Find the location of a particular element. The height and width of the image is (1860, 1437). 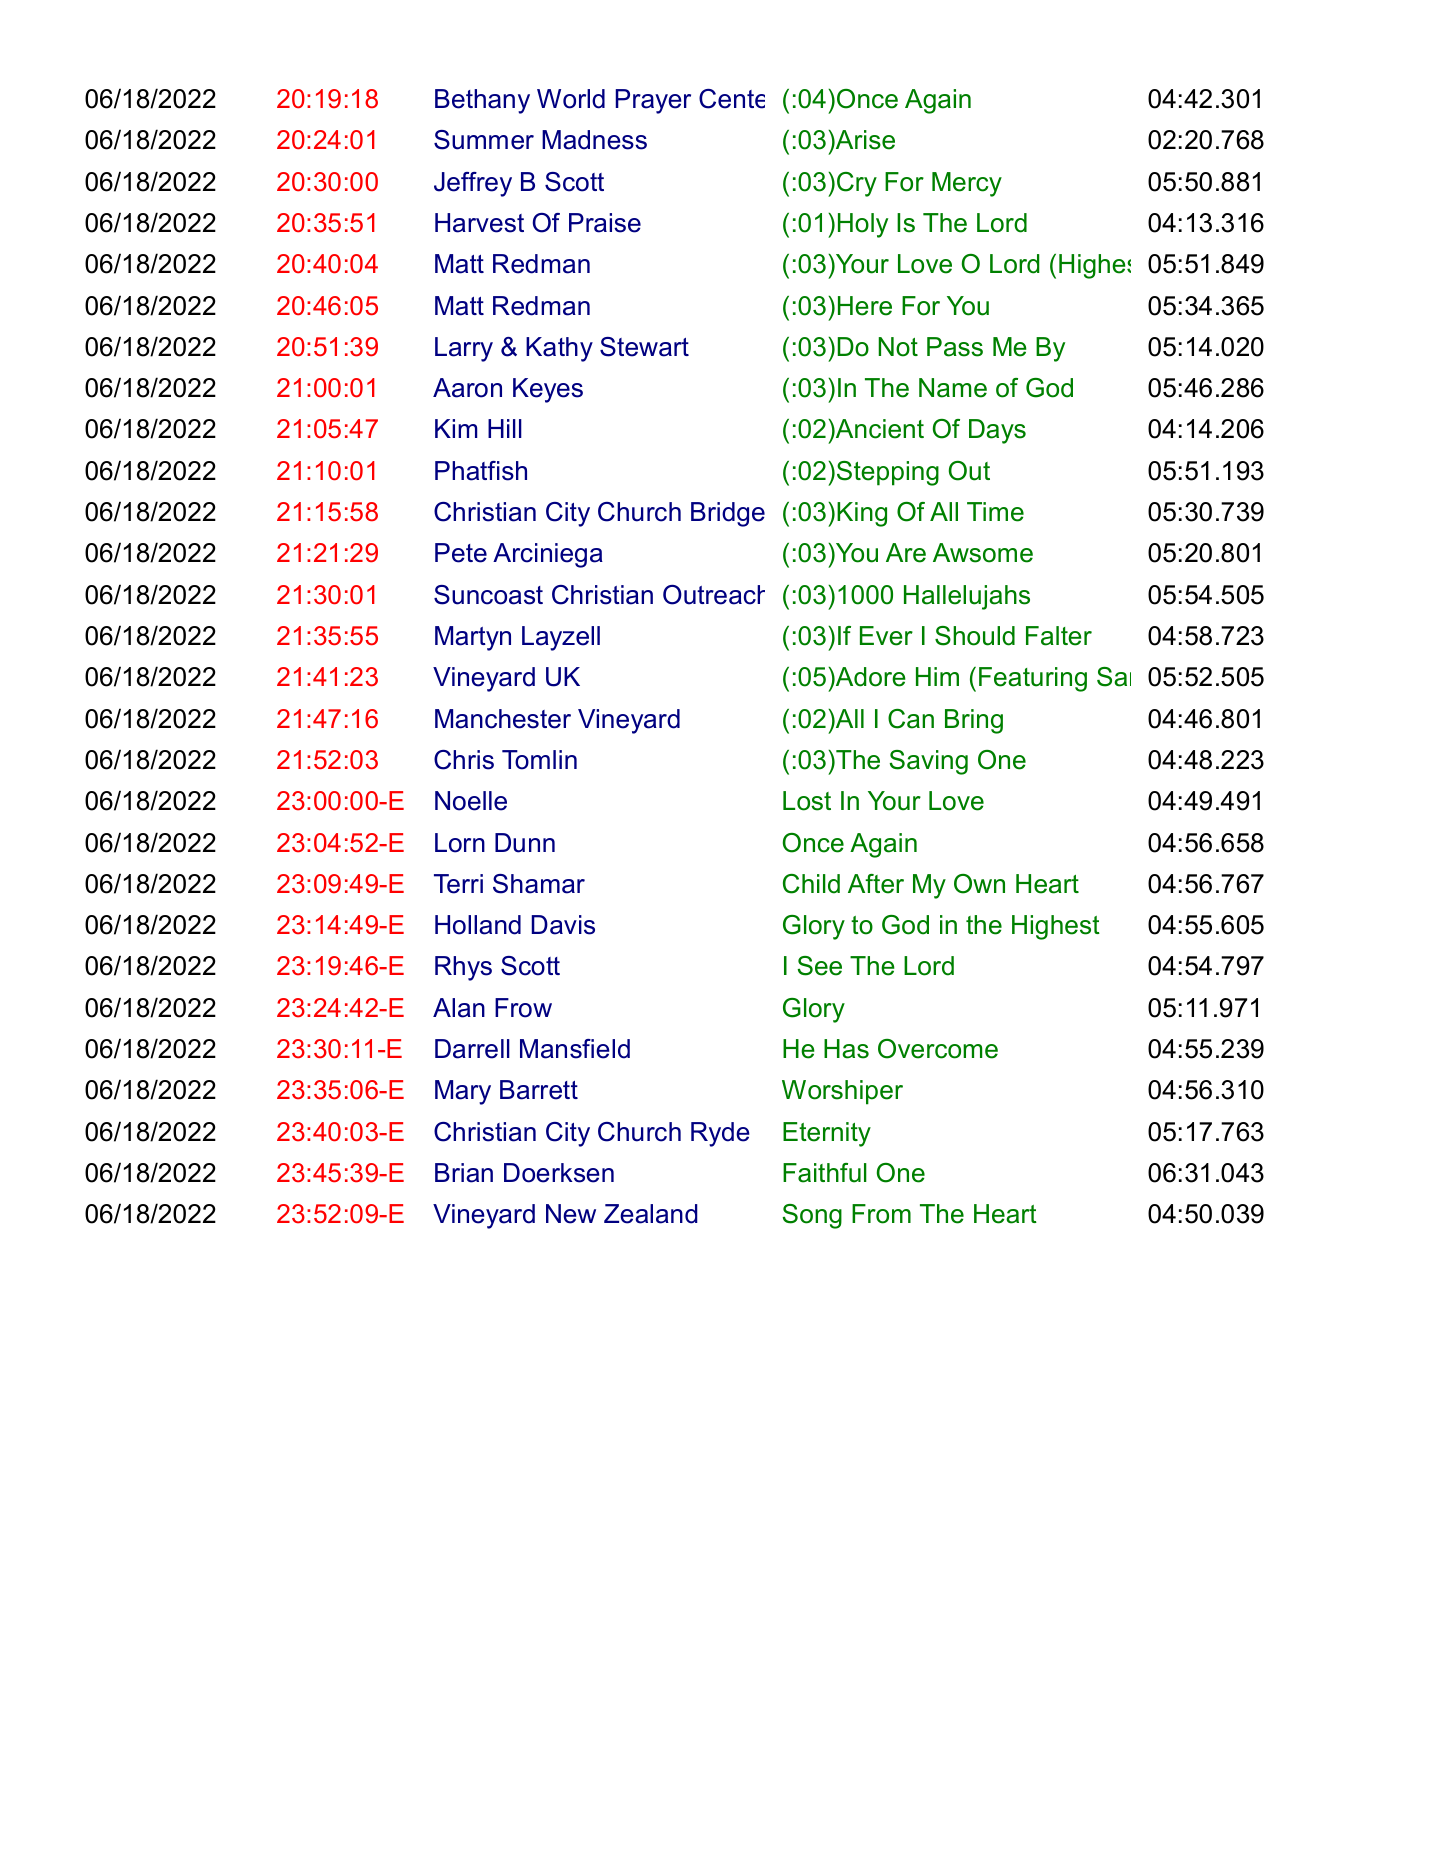

Keyes is located at coordinates (548, 390).
